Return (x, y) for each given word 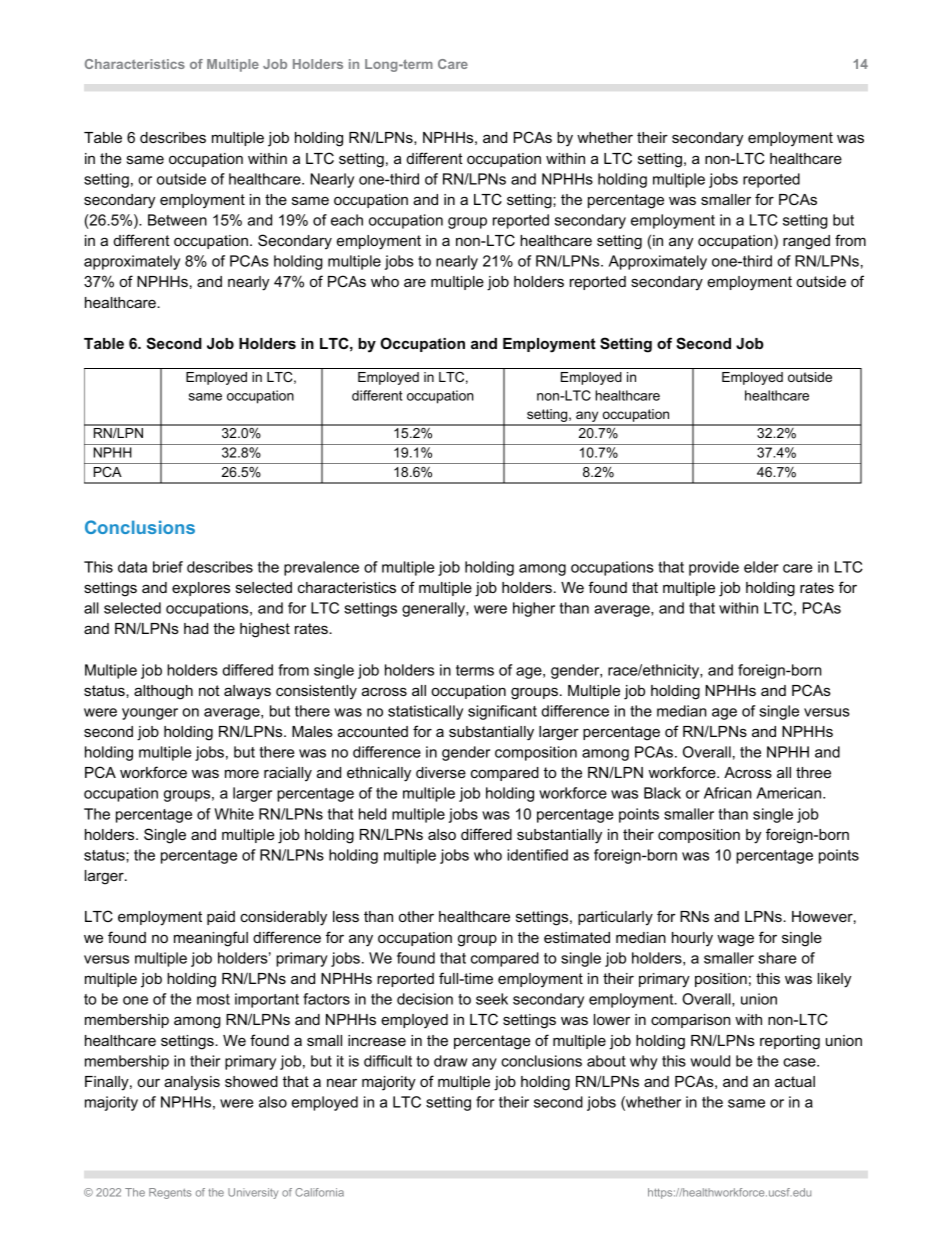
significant (502, 712)
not (209, 690)
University (253, 1193)
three (813, 772)
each (347, 220)
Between (177, 220)
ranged (806, 242)
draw (450, 1061)
